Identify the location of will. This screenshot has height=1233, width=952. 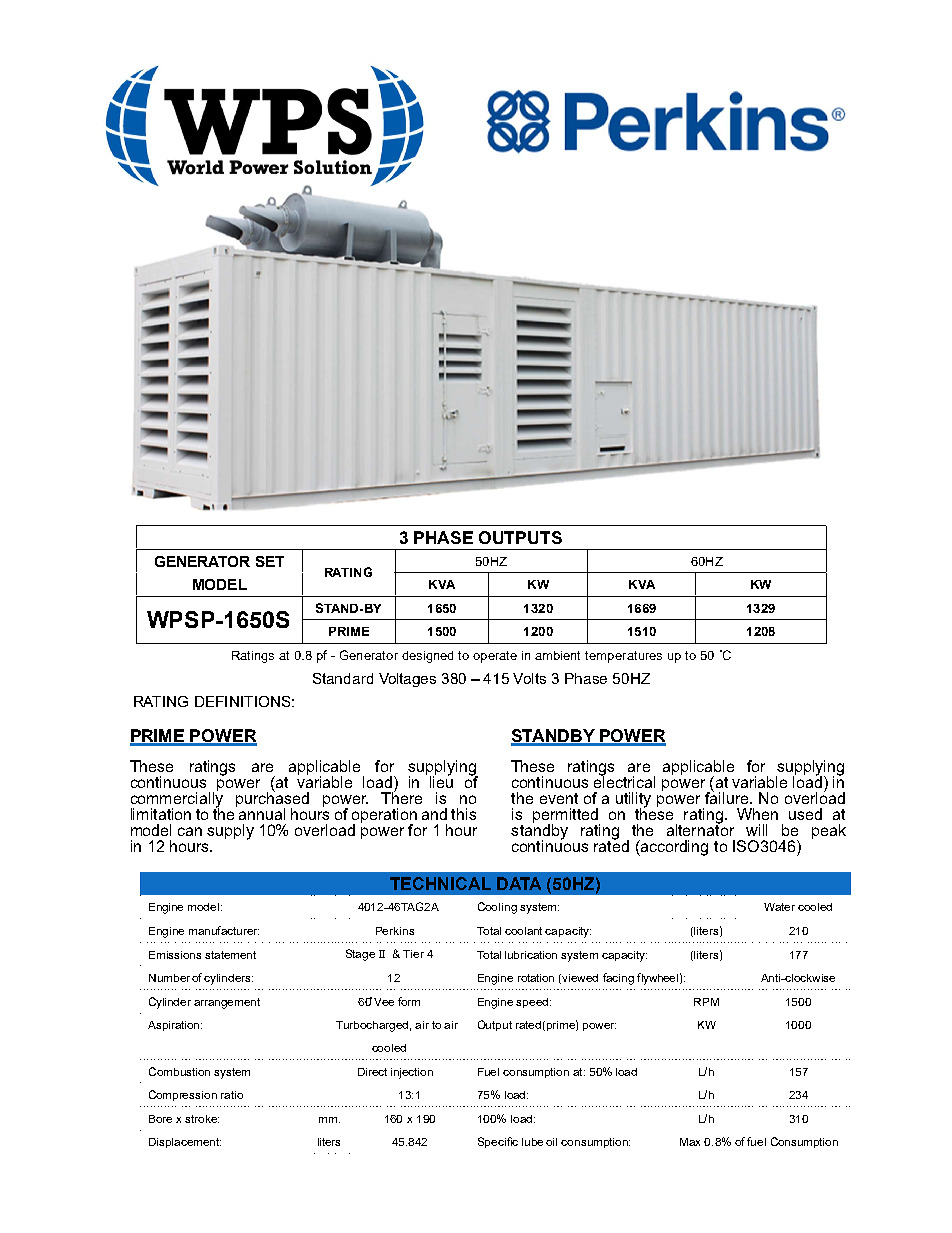
(756, 830).
